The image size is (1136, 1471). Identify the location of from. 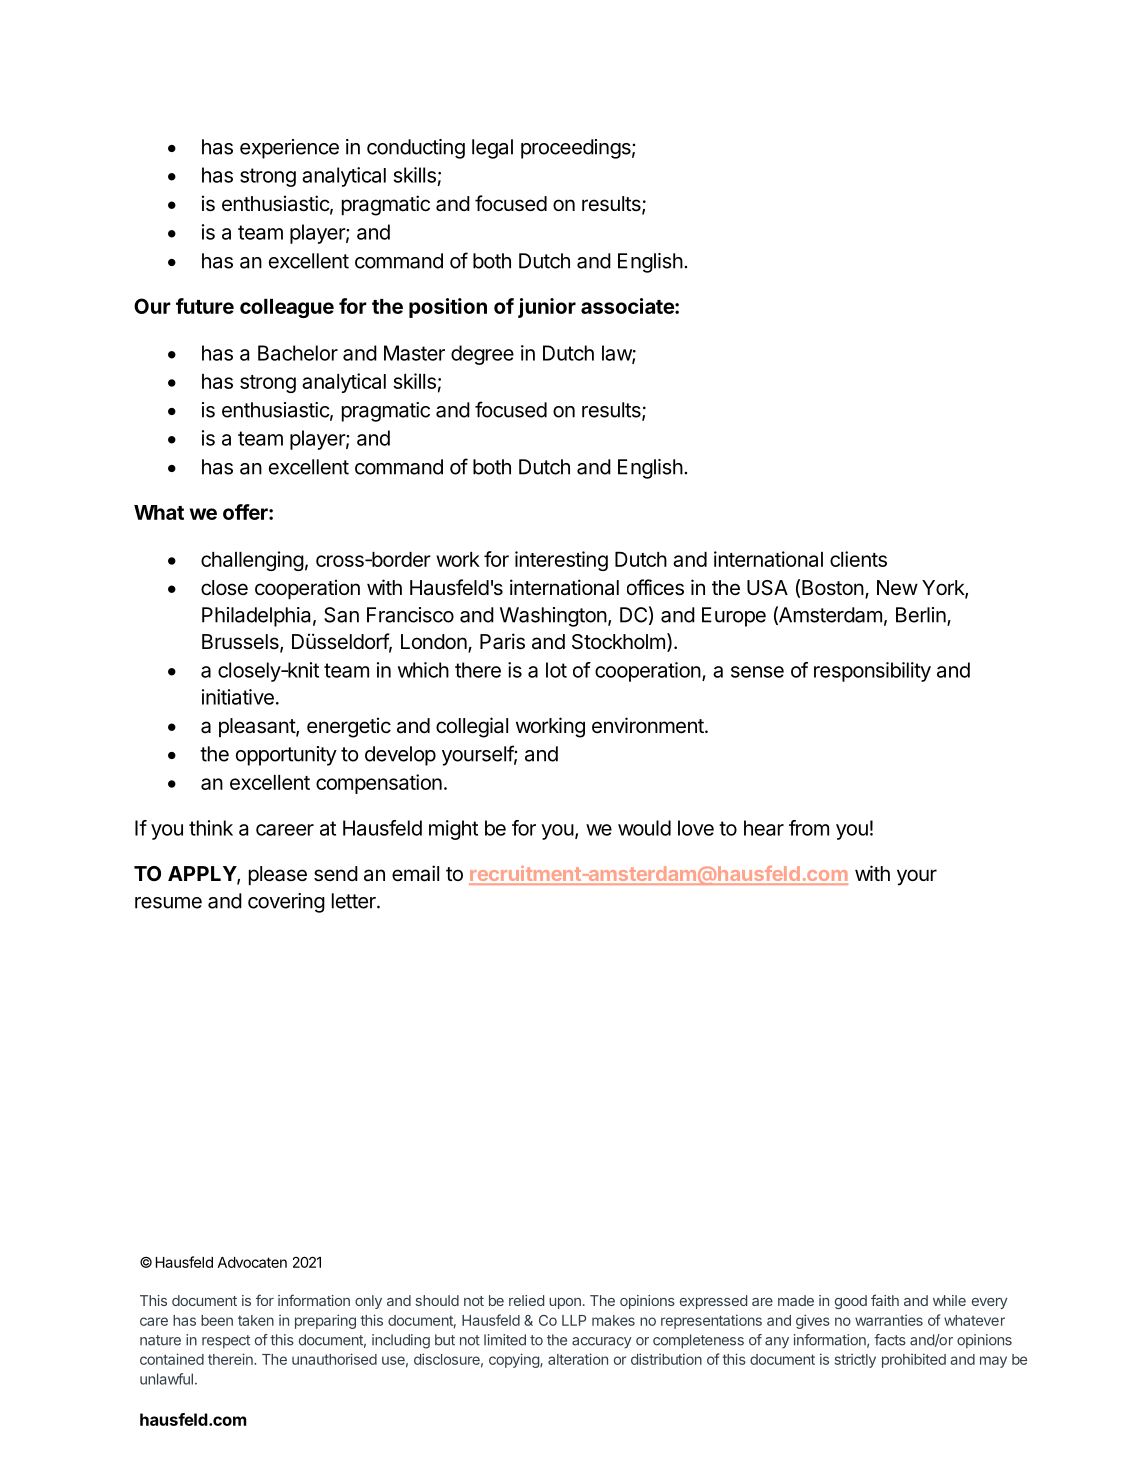
(809, 828).
